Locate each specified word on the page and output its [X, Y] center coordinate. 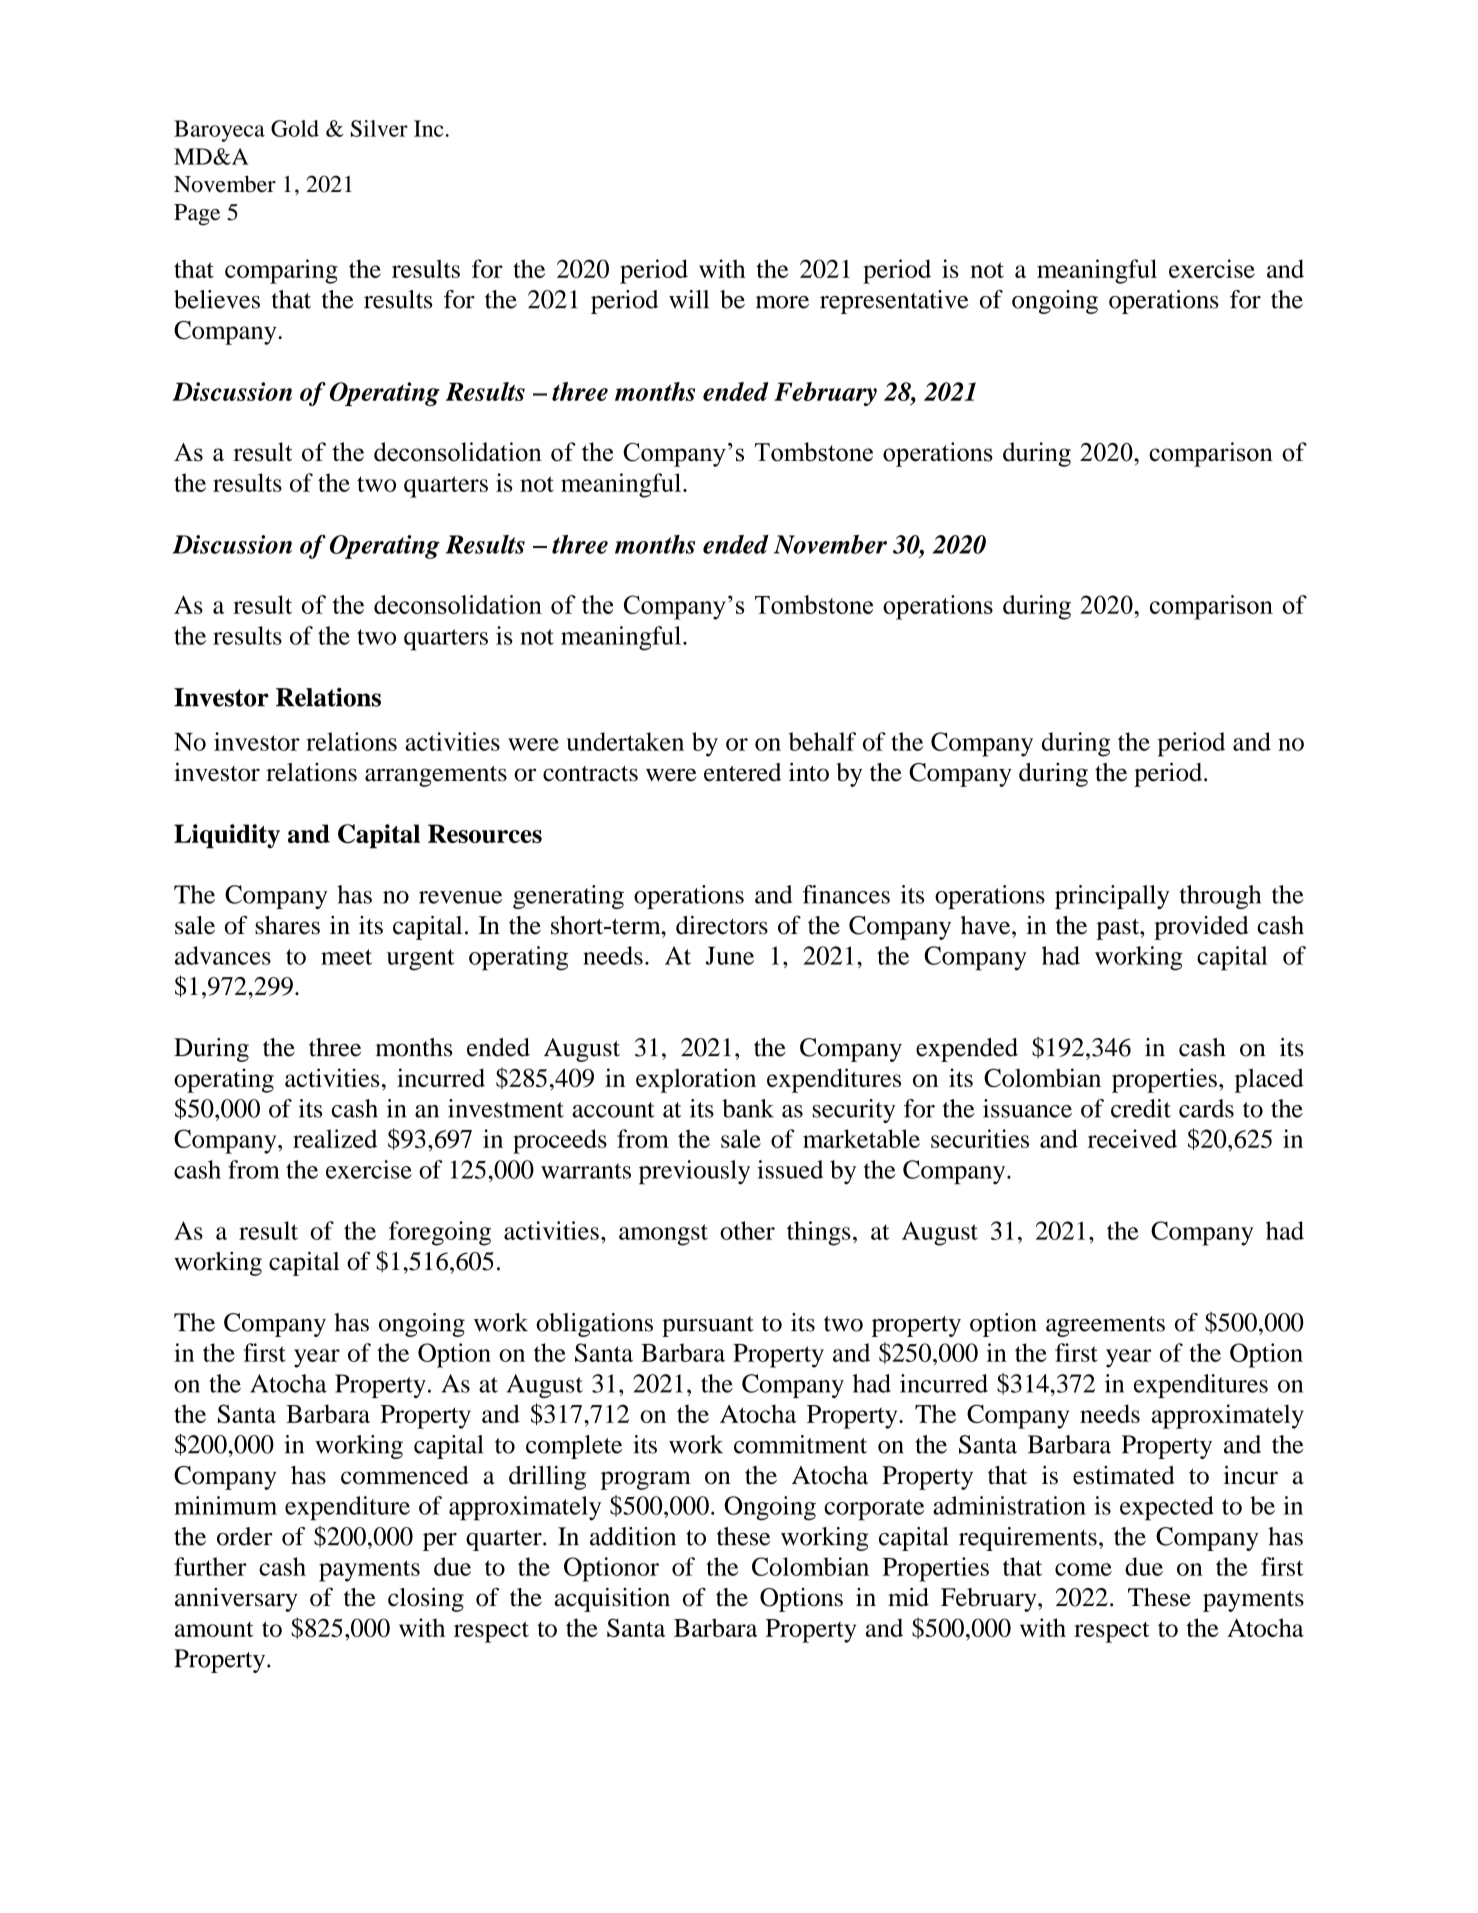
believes [217, 299]
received [1132, 1138]
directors [722, 925]
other [747, 1230]
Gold [295, 128]
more [782, 302]
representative [894, 302]
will [689, 299]
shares [287, 925]
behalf [822, 741]
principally [1112, 897]
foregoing [440, 1233]
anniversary [236, 1600]
